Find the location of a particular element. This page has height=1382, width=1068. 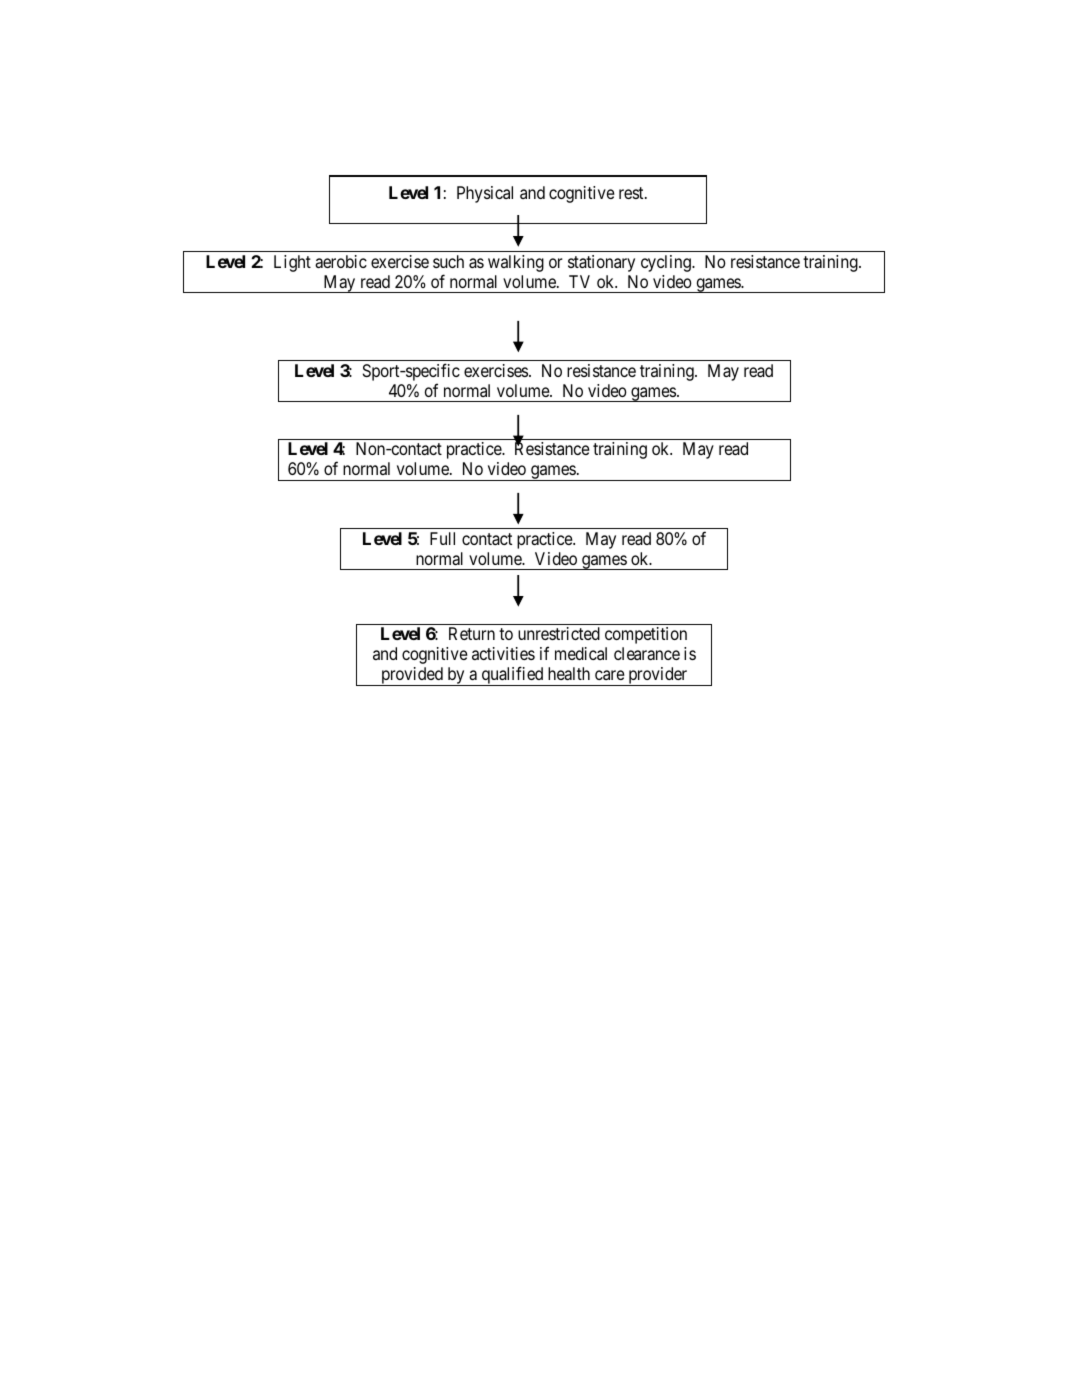

stationary is located at coordinates (601, 263).
